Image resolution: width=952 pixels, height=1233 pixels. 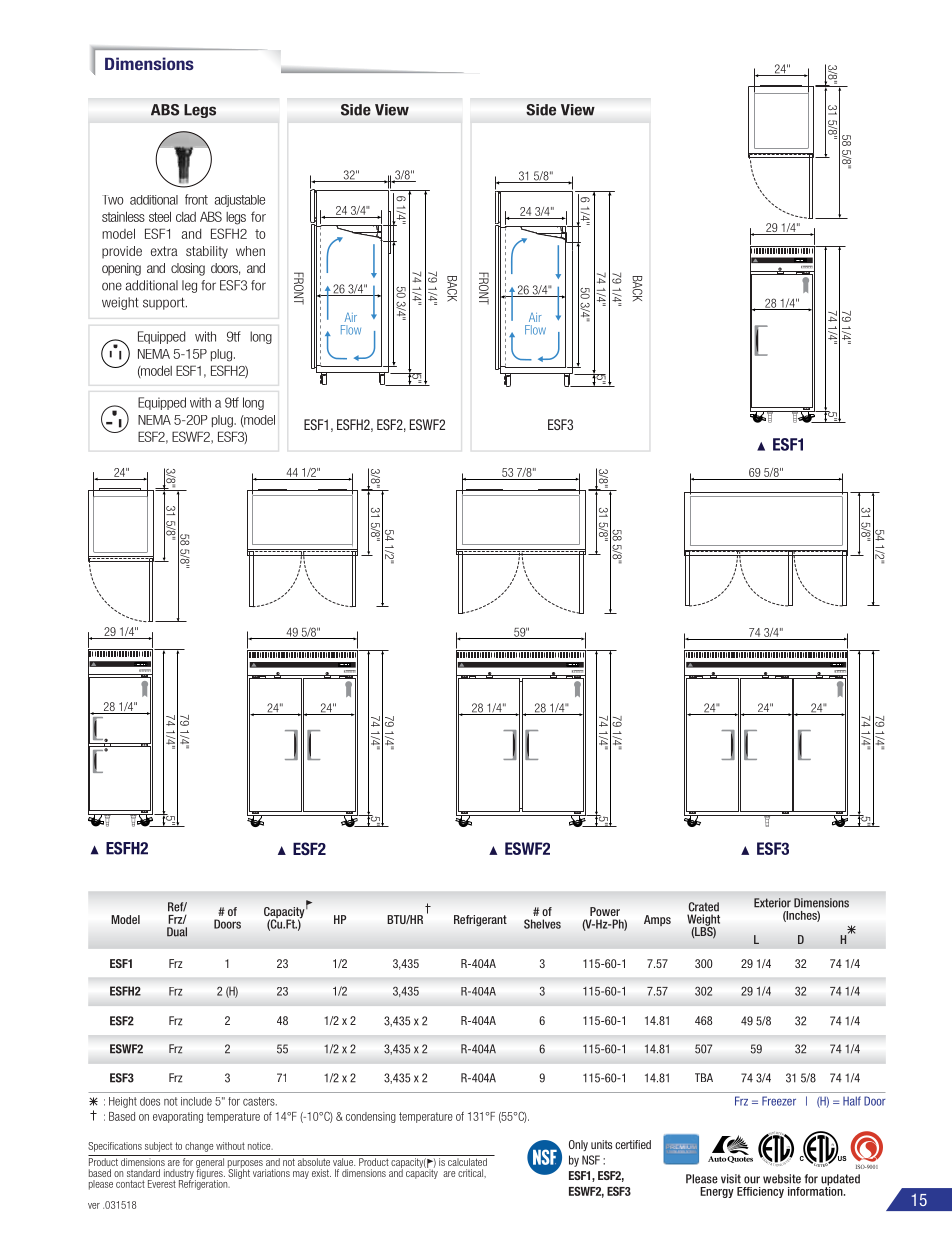 I want to click on Exterior, so click(x=772, y=903).
